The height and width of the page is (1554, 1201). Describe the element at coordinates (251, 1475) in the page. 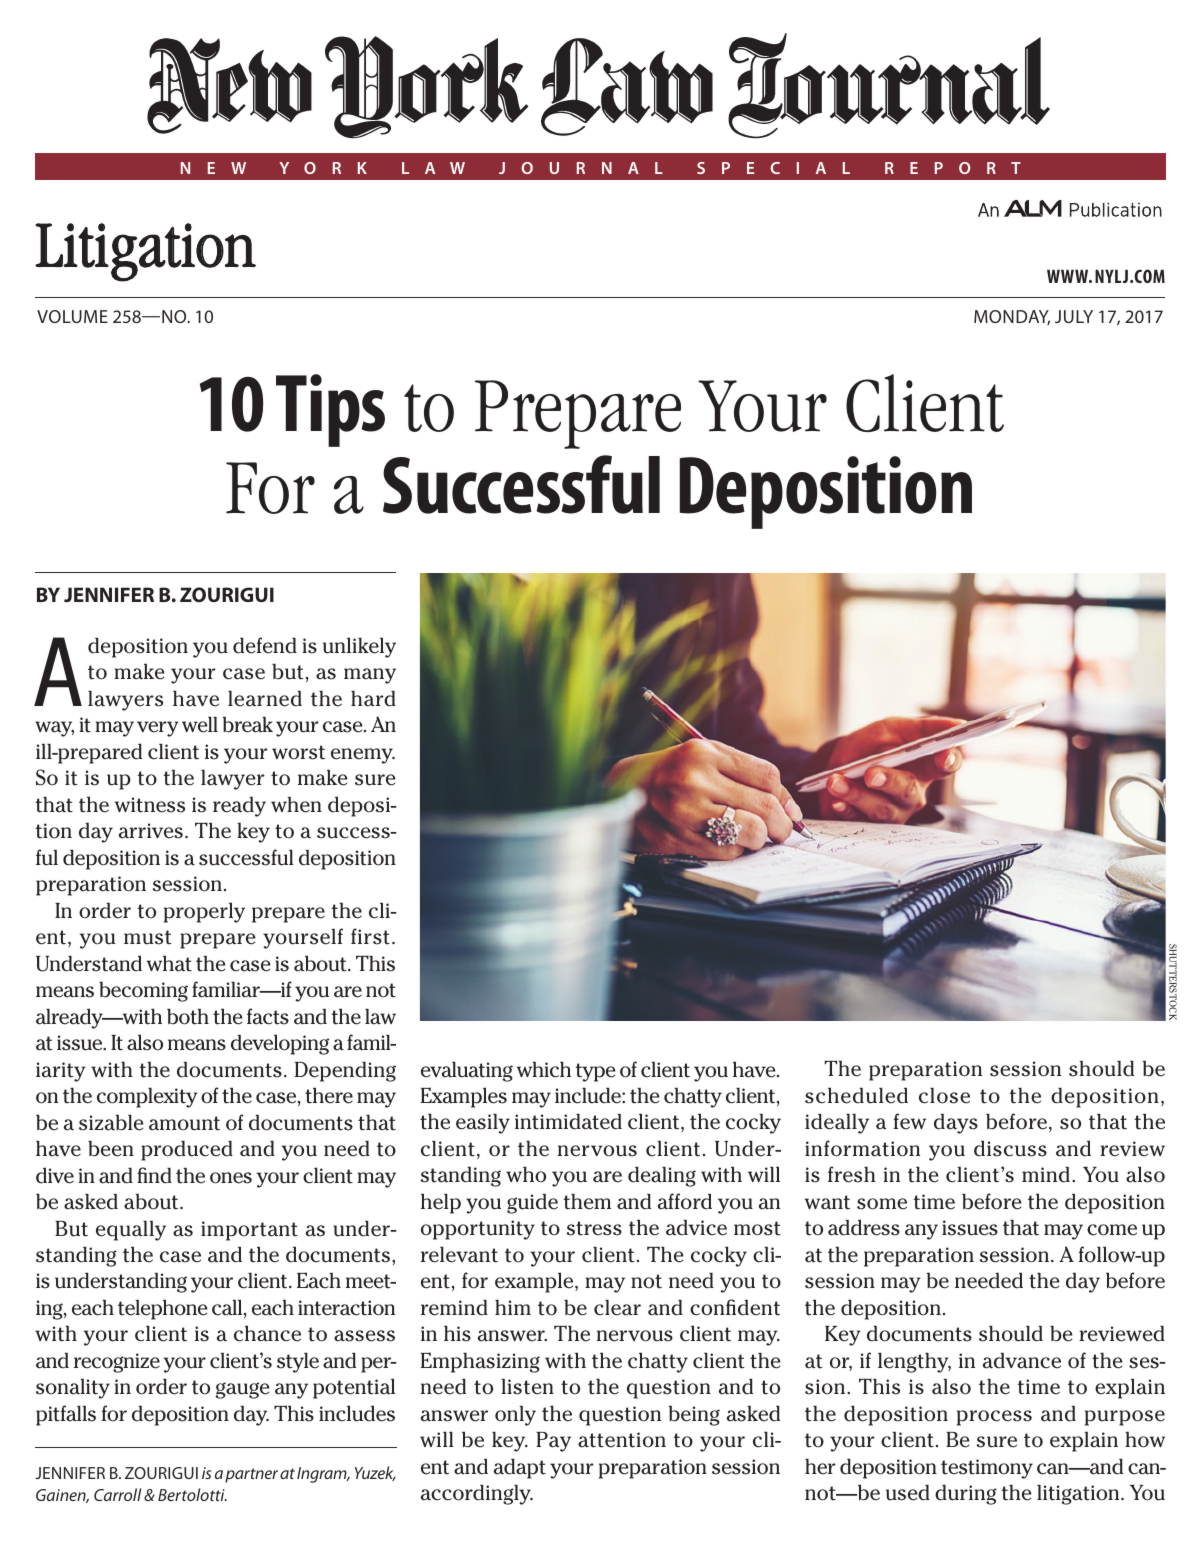

I see `partner` at that location.
